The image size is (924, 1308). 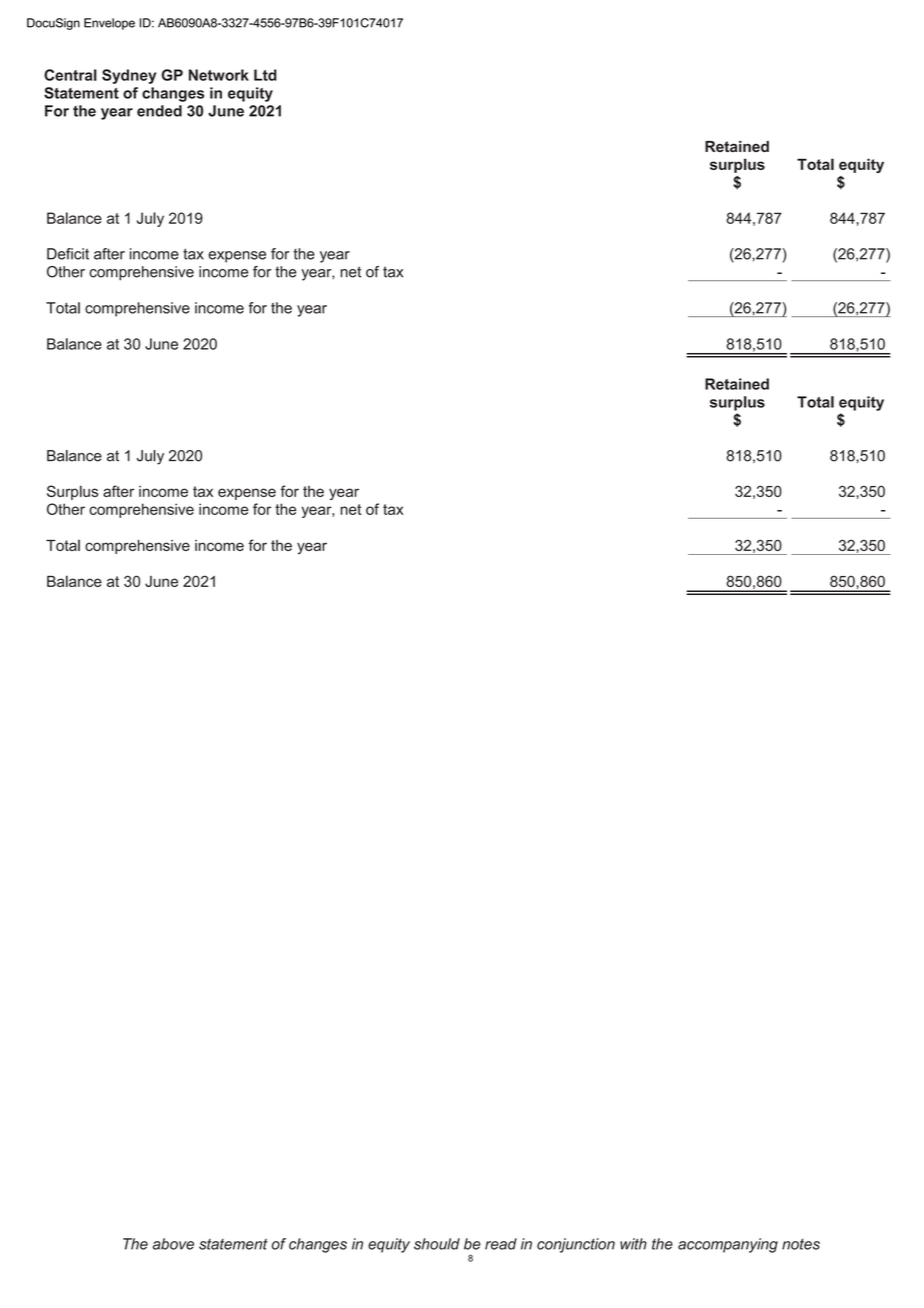 I want to click on above, so click(x=173, y=1244).
